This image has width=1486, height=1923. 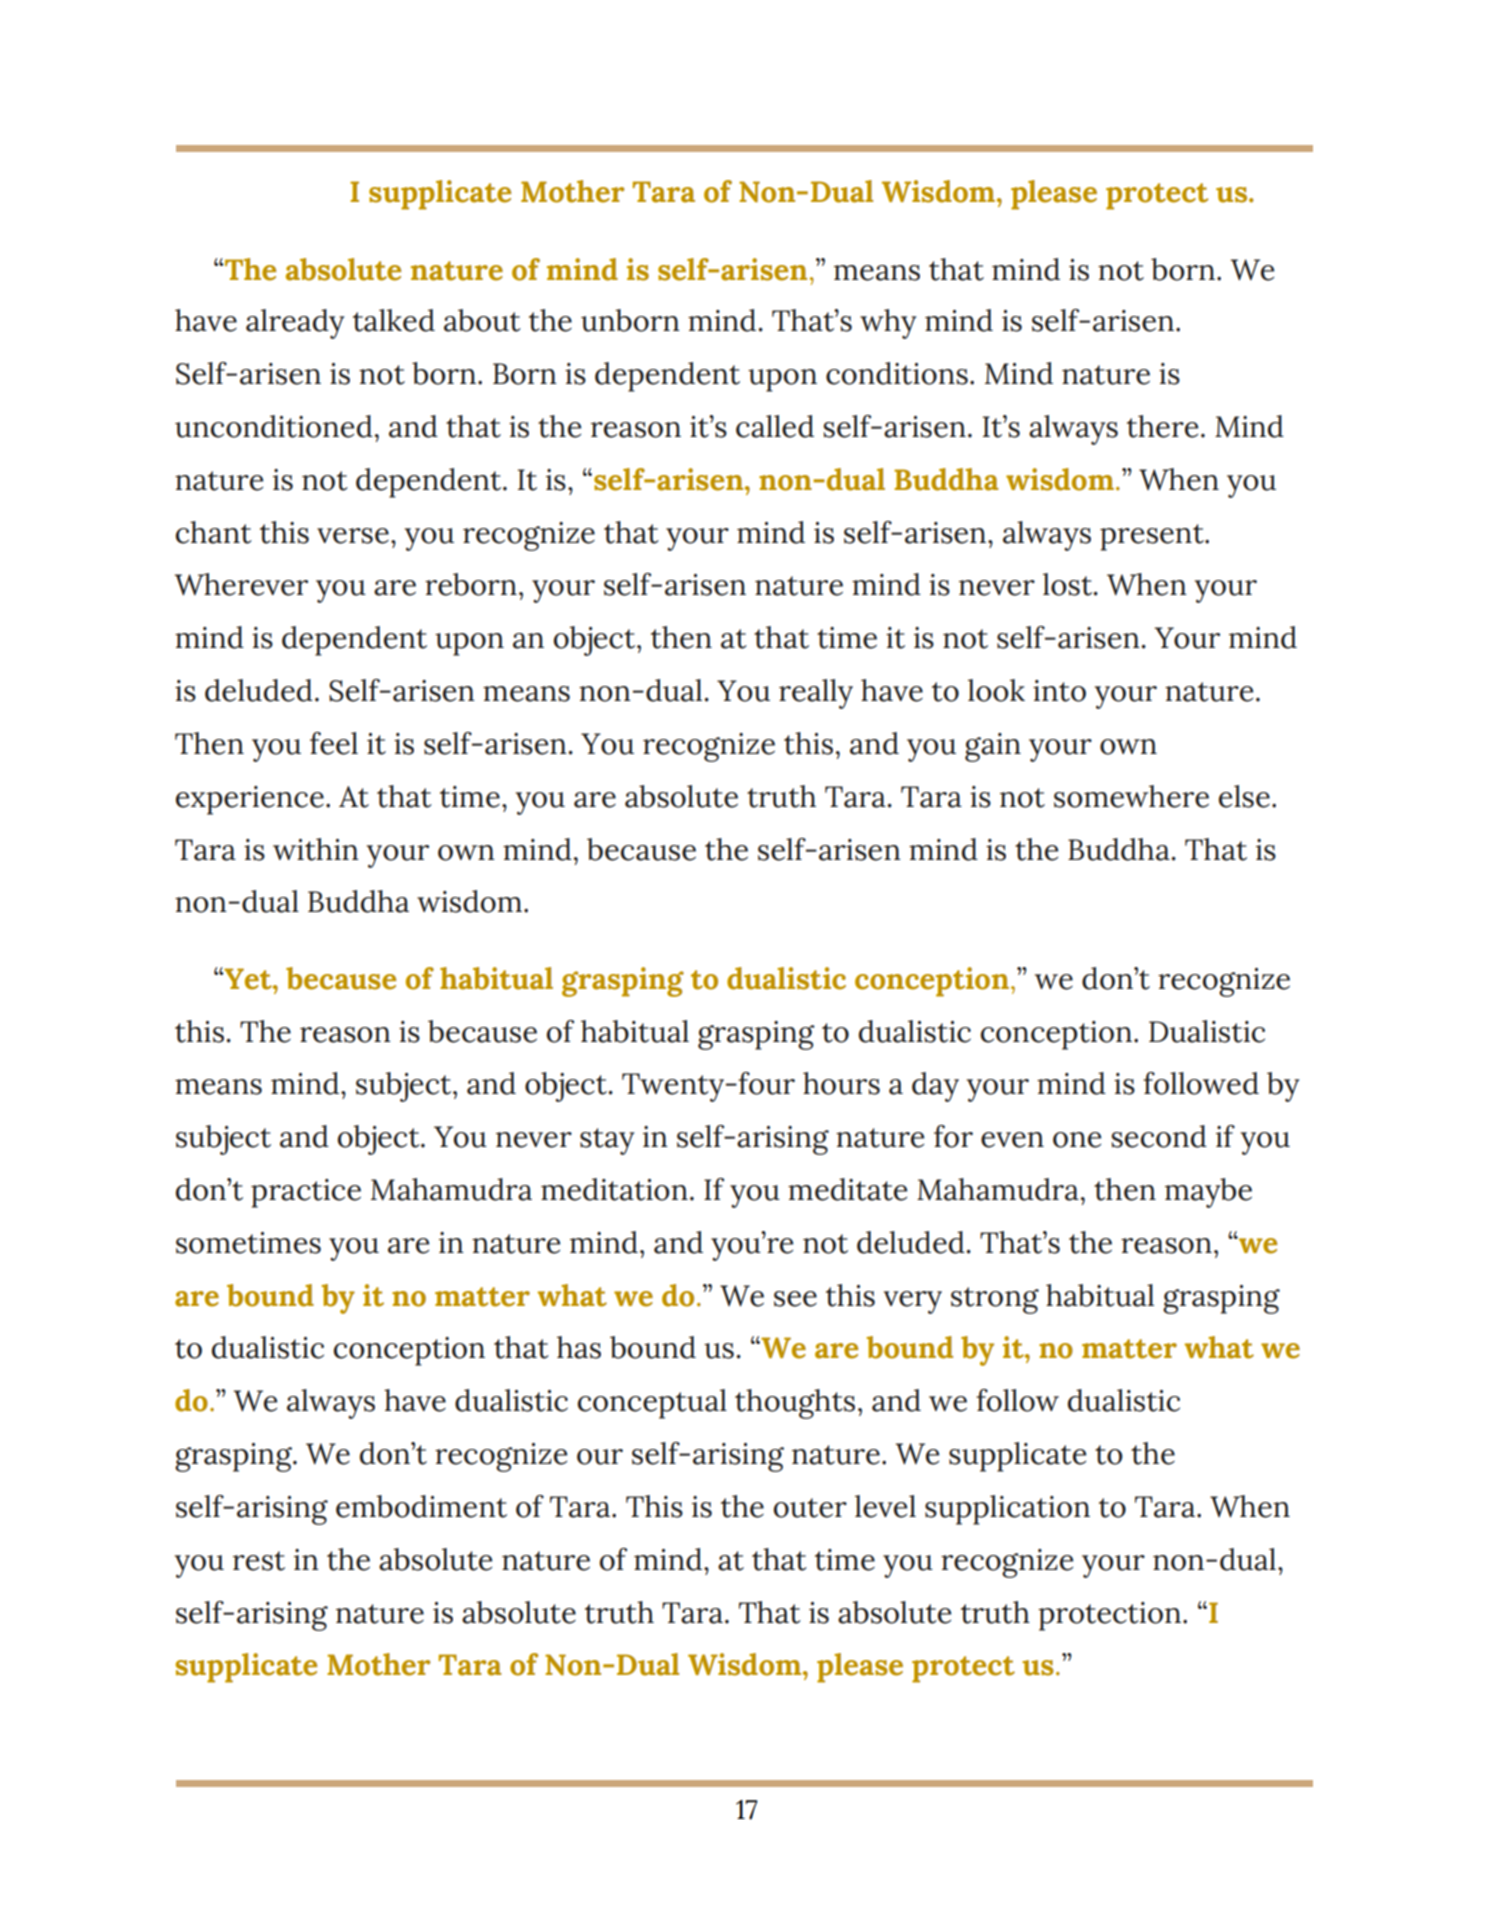 What do you see at coordinates (1159, 1136) in the image?
I see `second` at bounding box center [1159, 1136].
